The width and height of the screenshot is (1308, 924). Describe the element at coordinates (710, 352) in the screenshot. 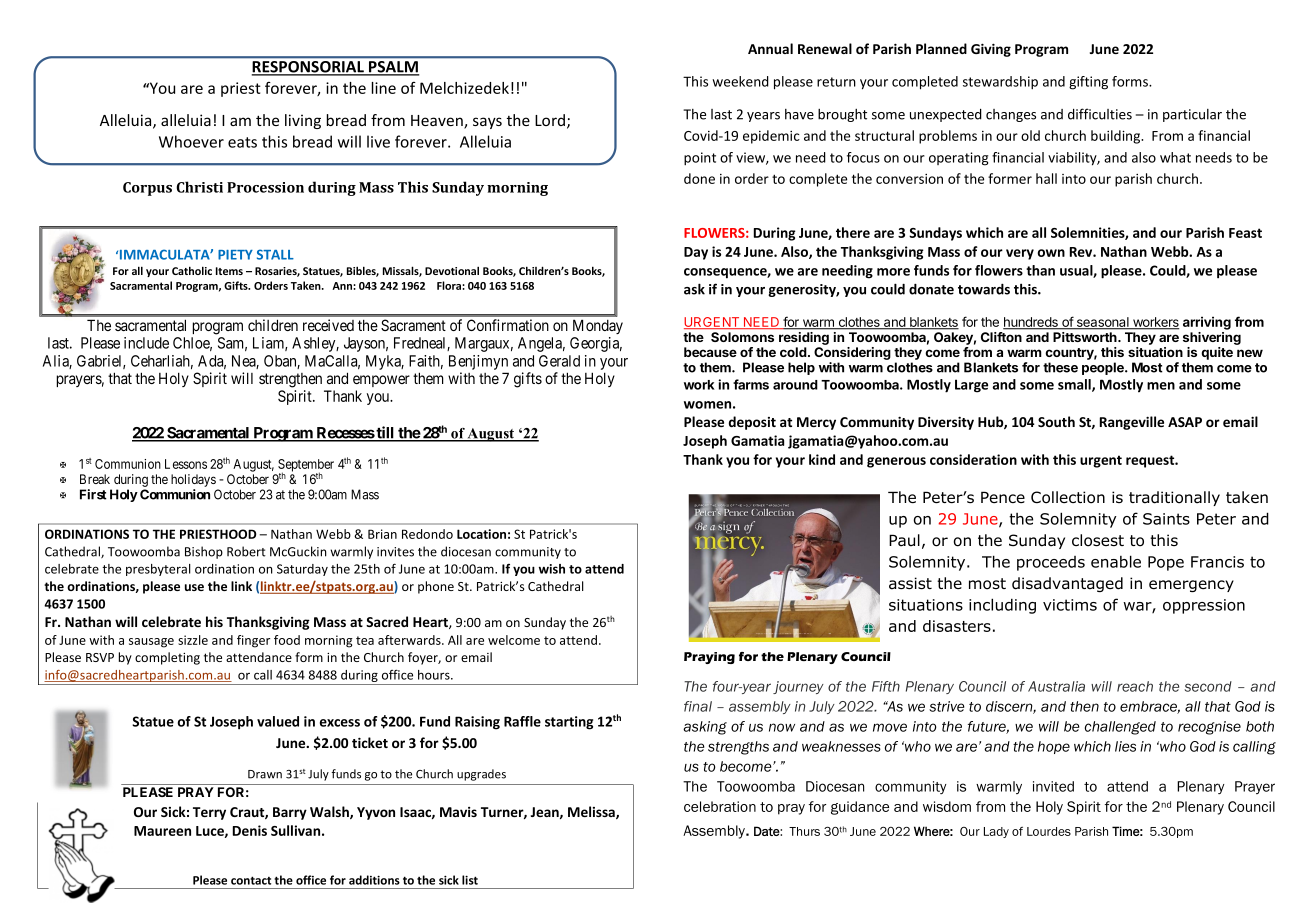

I see `because` at that location.
